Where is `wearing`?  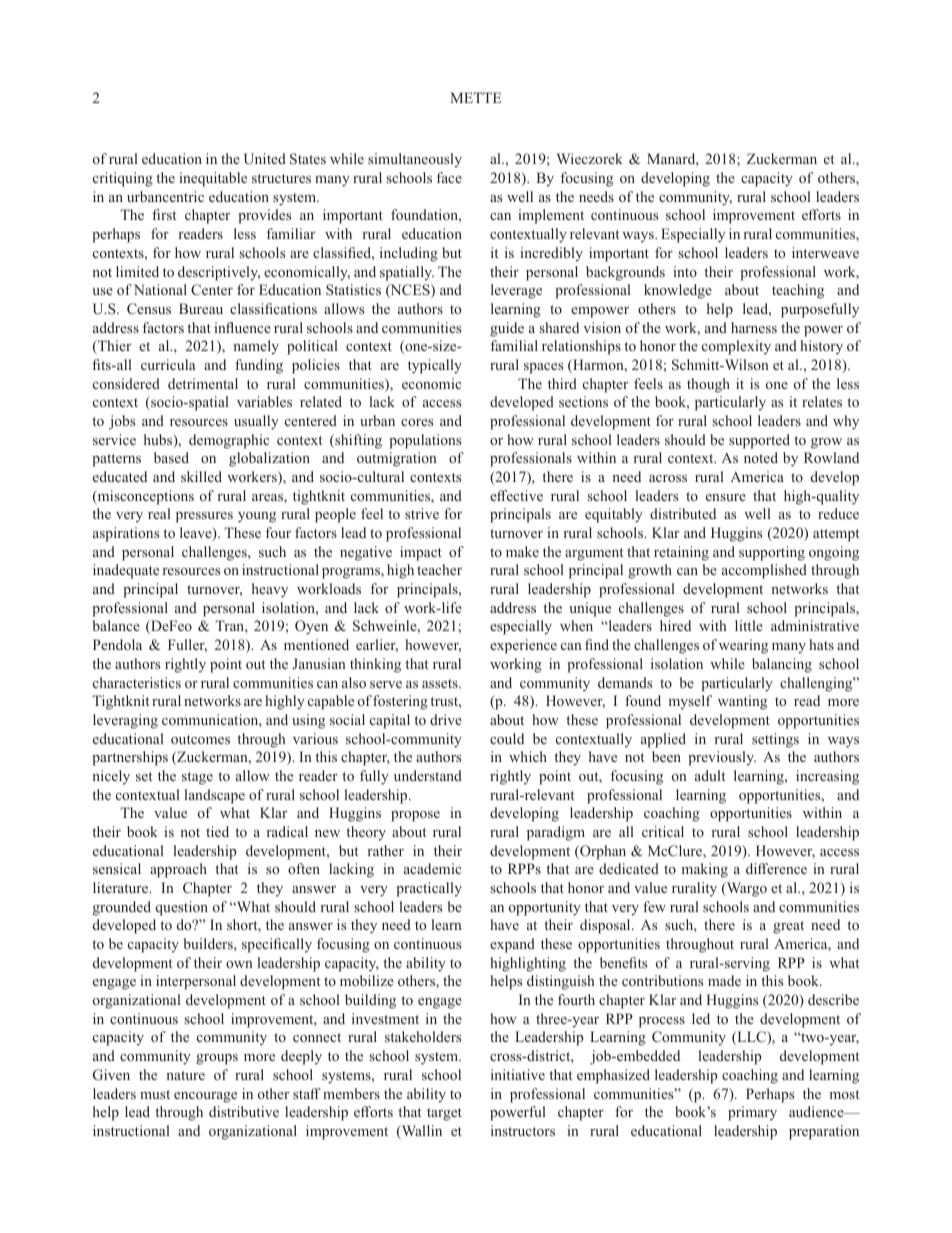 wearing is located at coordinates (743, 646).
